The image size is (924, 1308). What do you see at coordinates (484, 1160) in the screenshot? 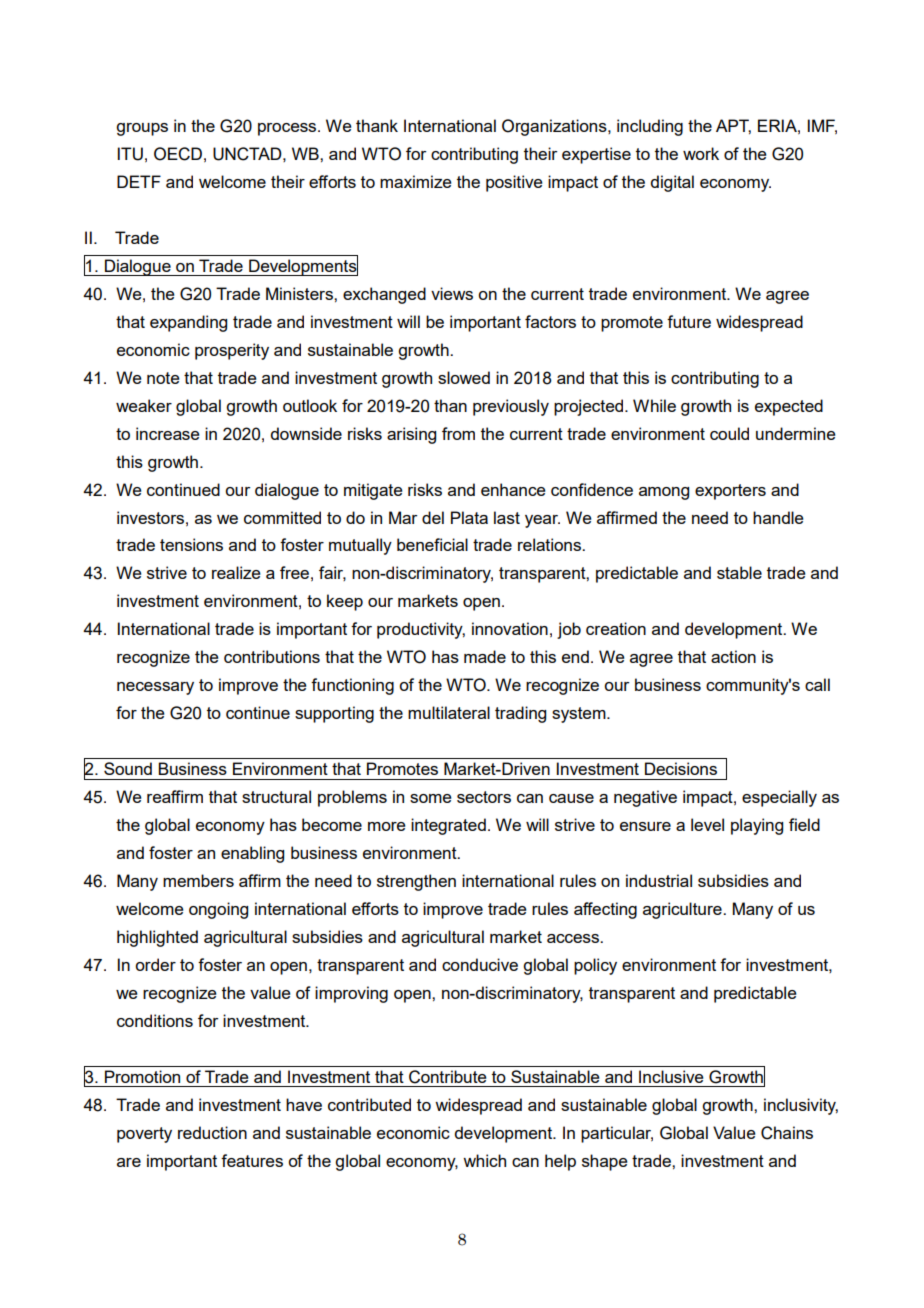
I see `which` at bounding box center [484, 1160].
